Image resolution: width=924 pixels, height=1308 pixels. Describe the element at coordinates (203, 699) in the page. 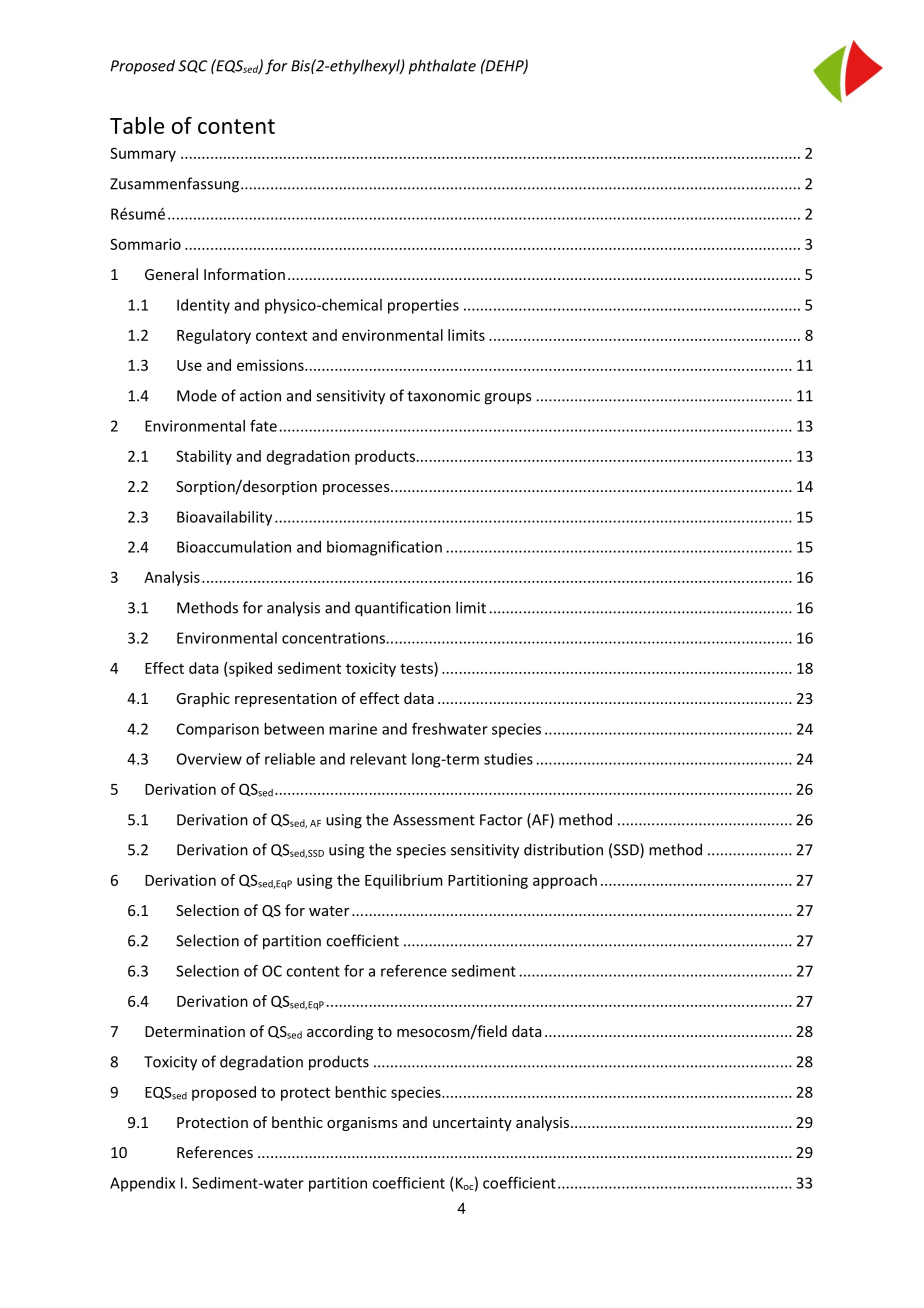

I see `Graphic` at that location.
